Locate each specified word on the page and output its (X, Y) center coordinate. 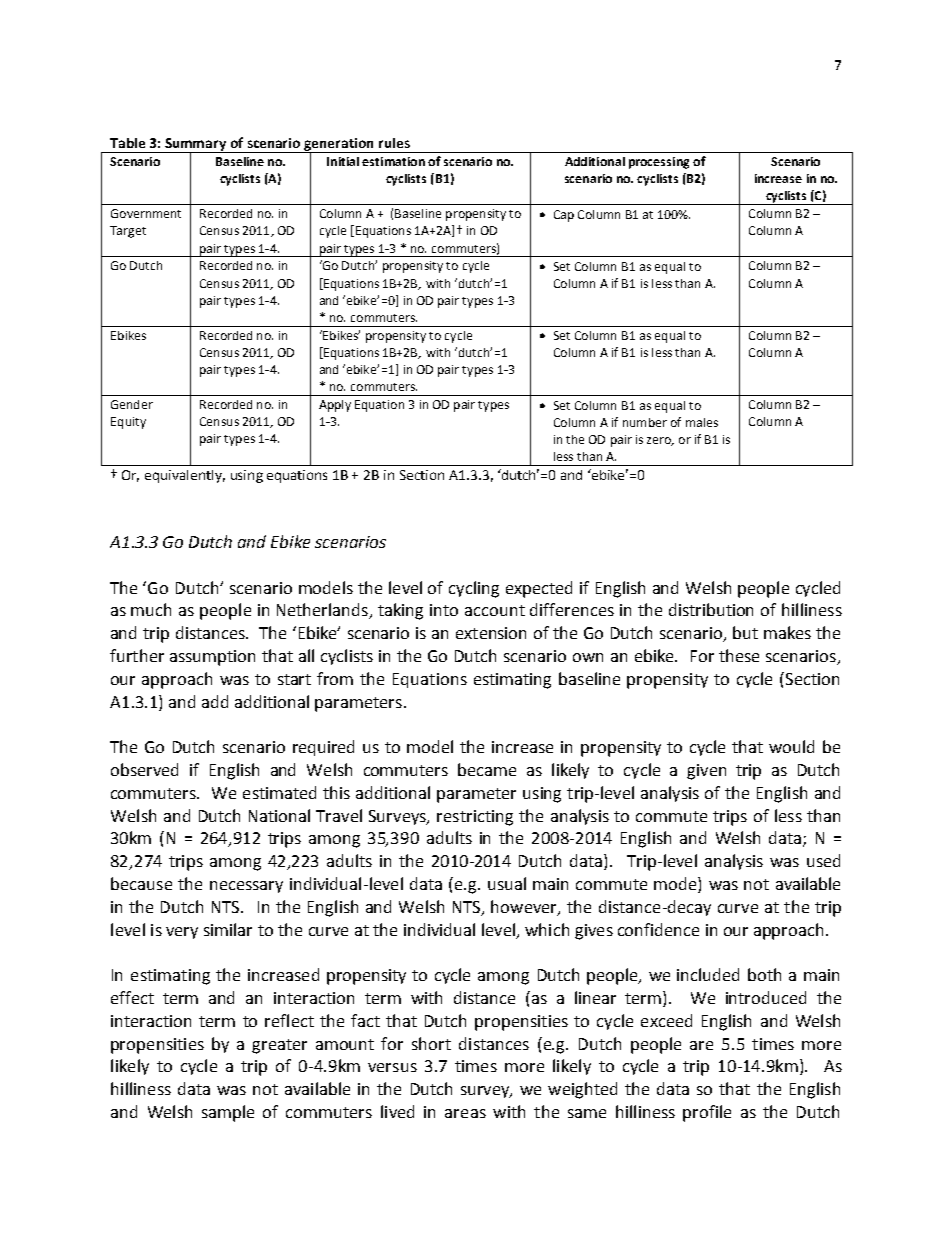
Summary (196, 145)
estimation (393, 161)
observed (144, 769)
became (487, 769)
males (702, 422)
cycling (474, 589)
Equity (128, 423)
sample (228, 1113)
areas (465, 1113)
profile (707, 1113)
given (706, 772)
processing (659, 163)
